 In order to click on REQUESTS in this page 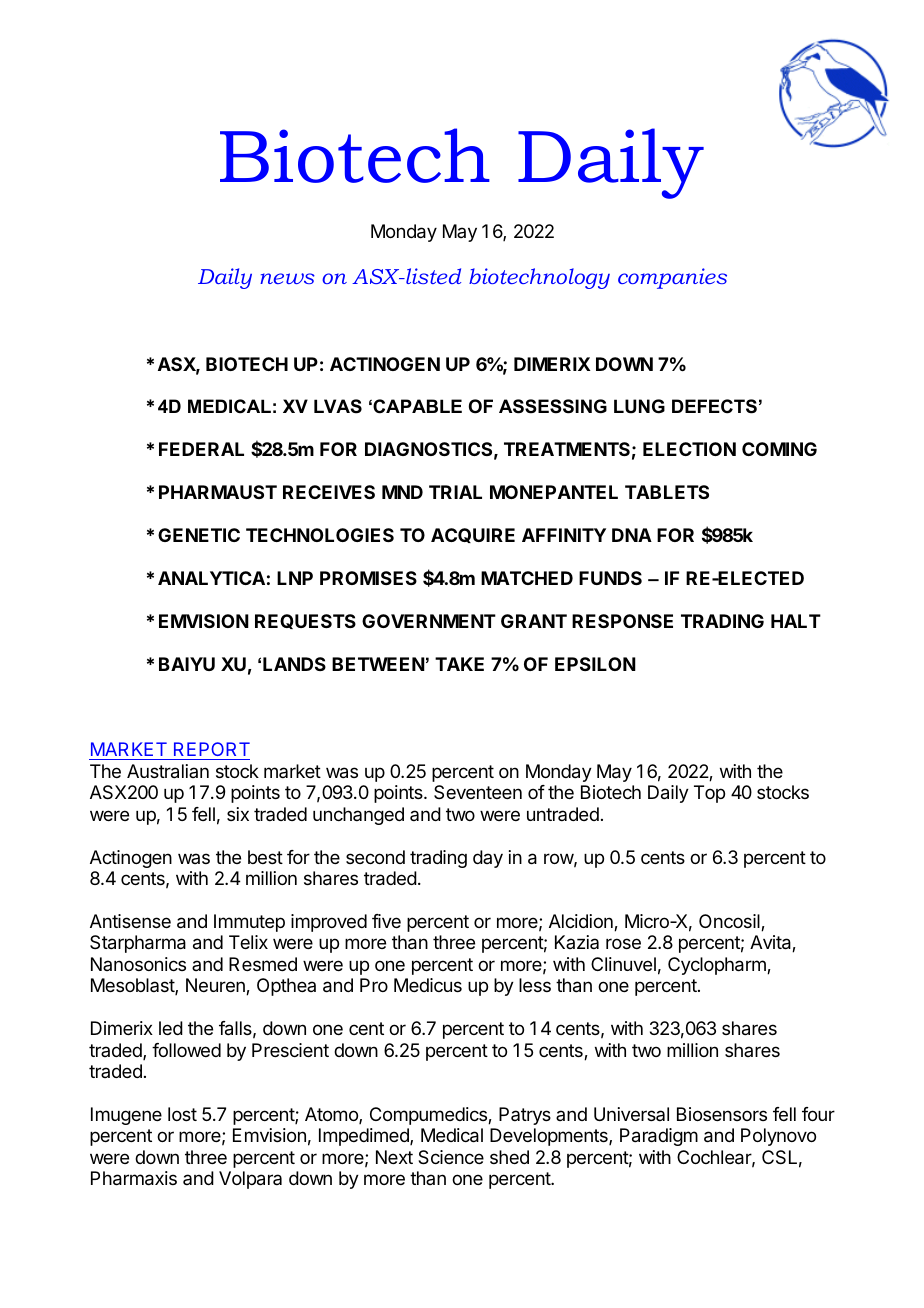, I will do `click(305, 621)`.
